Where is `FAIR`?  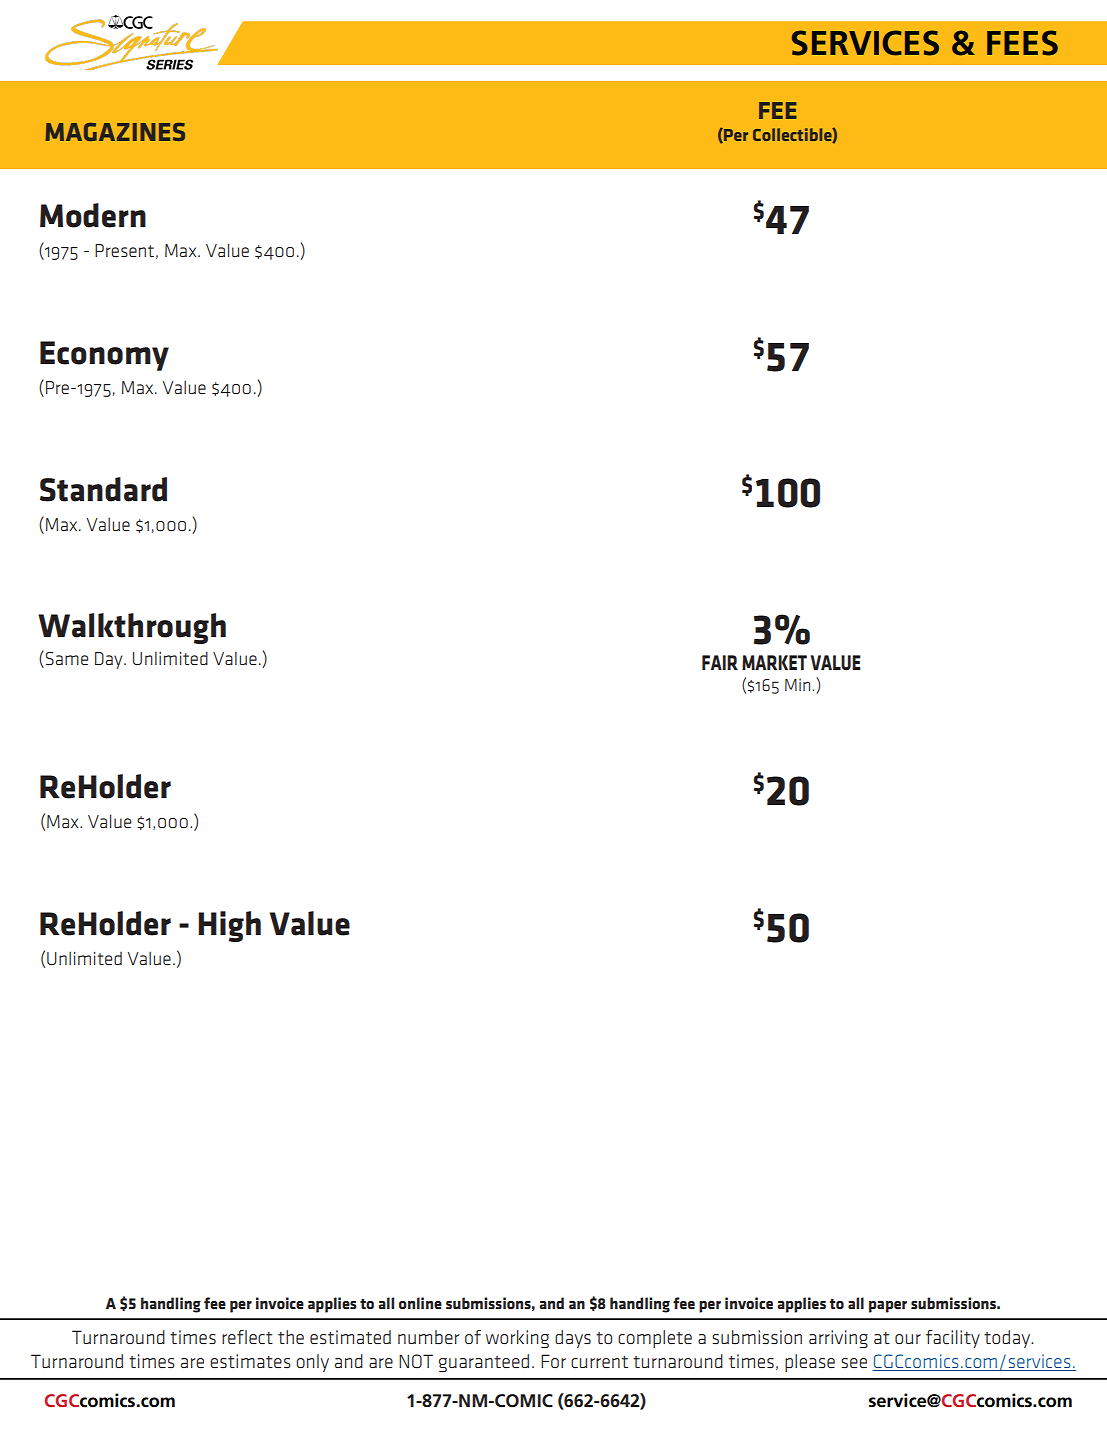 FAIR is located at coordinates (720, 662).
